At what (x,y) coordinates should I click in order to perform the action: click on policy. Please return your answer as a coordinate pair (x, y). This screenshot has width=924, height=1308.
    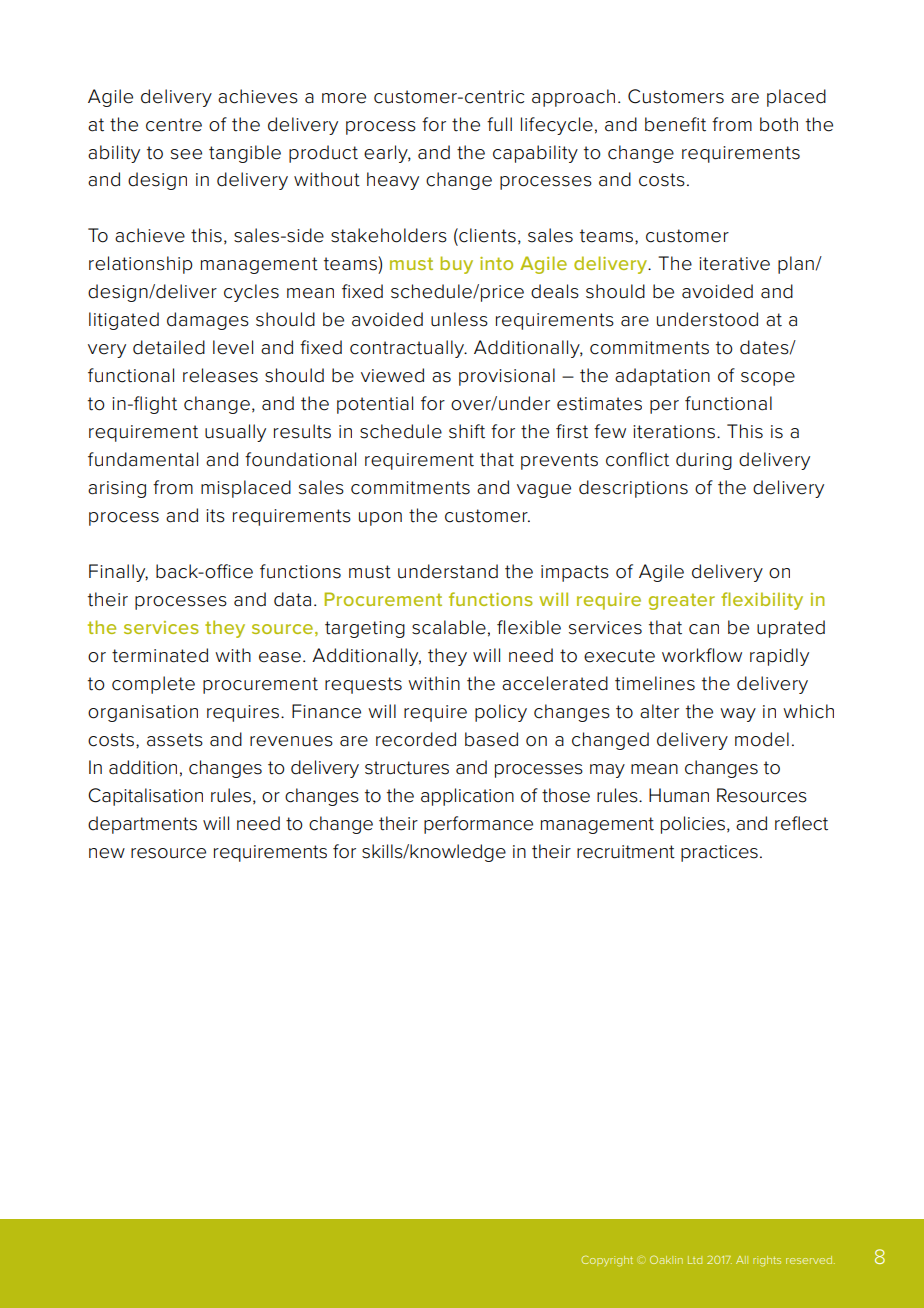
    Looking at the image, I should click on (501, 713).
